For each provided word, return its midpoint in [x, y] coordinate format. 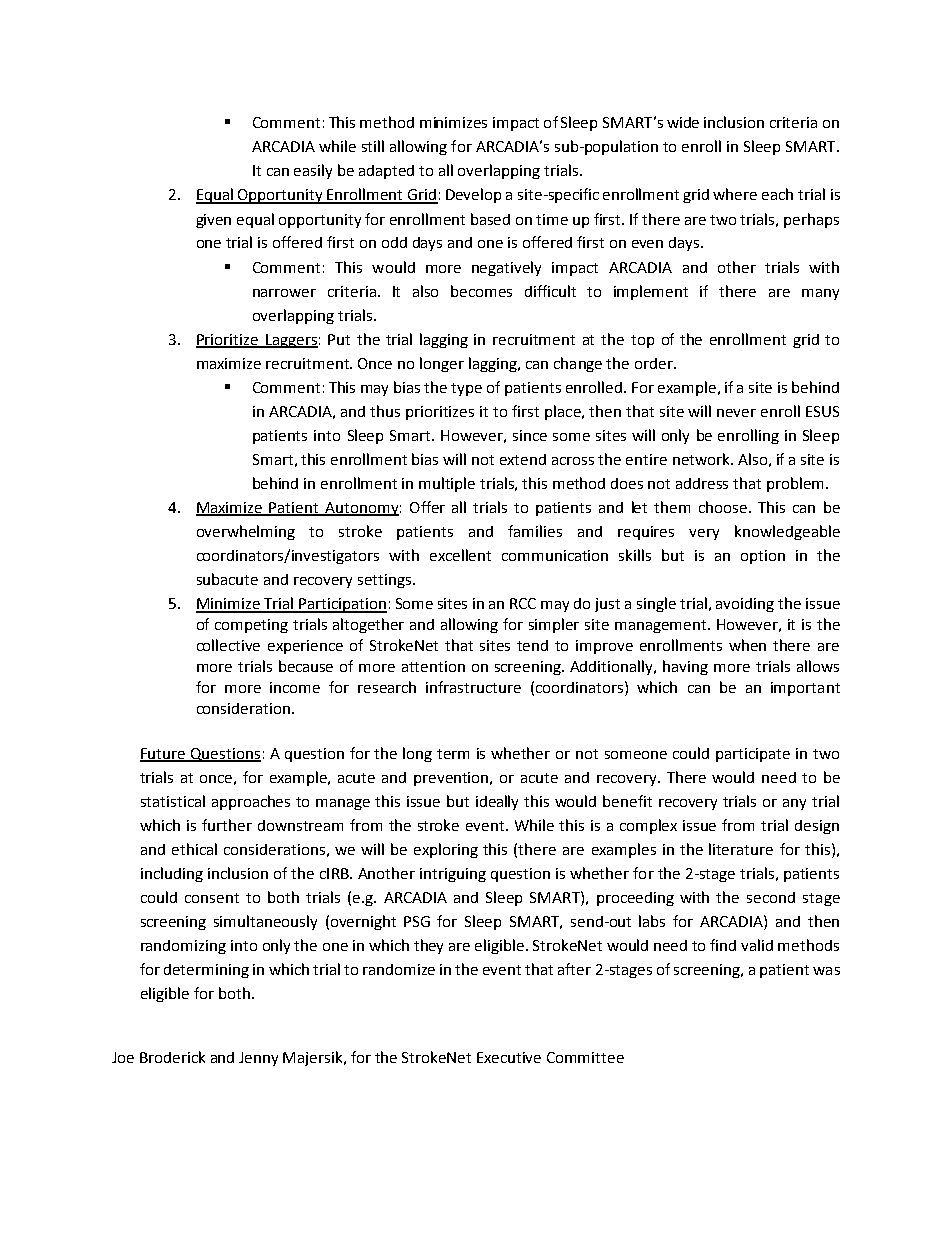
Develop [473, 195]
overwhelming [246, 532]
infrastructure [473, 687]
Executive [509, 1057]
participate [753, 755]
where [735, 194]
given [213, 221]
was [826, 971]
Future [164, 754]
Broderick [172, 1057]
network [702, 459]
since [530, 435]
